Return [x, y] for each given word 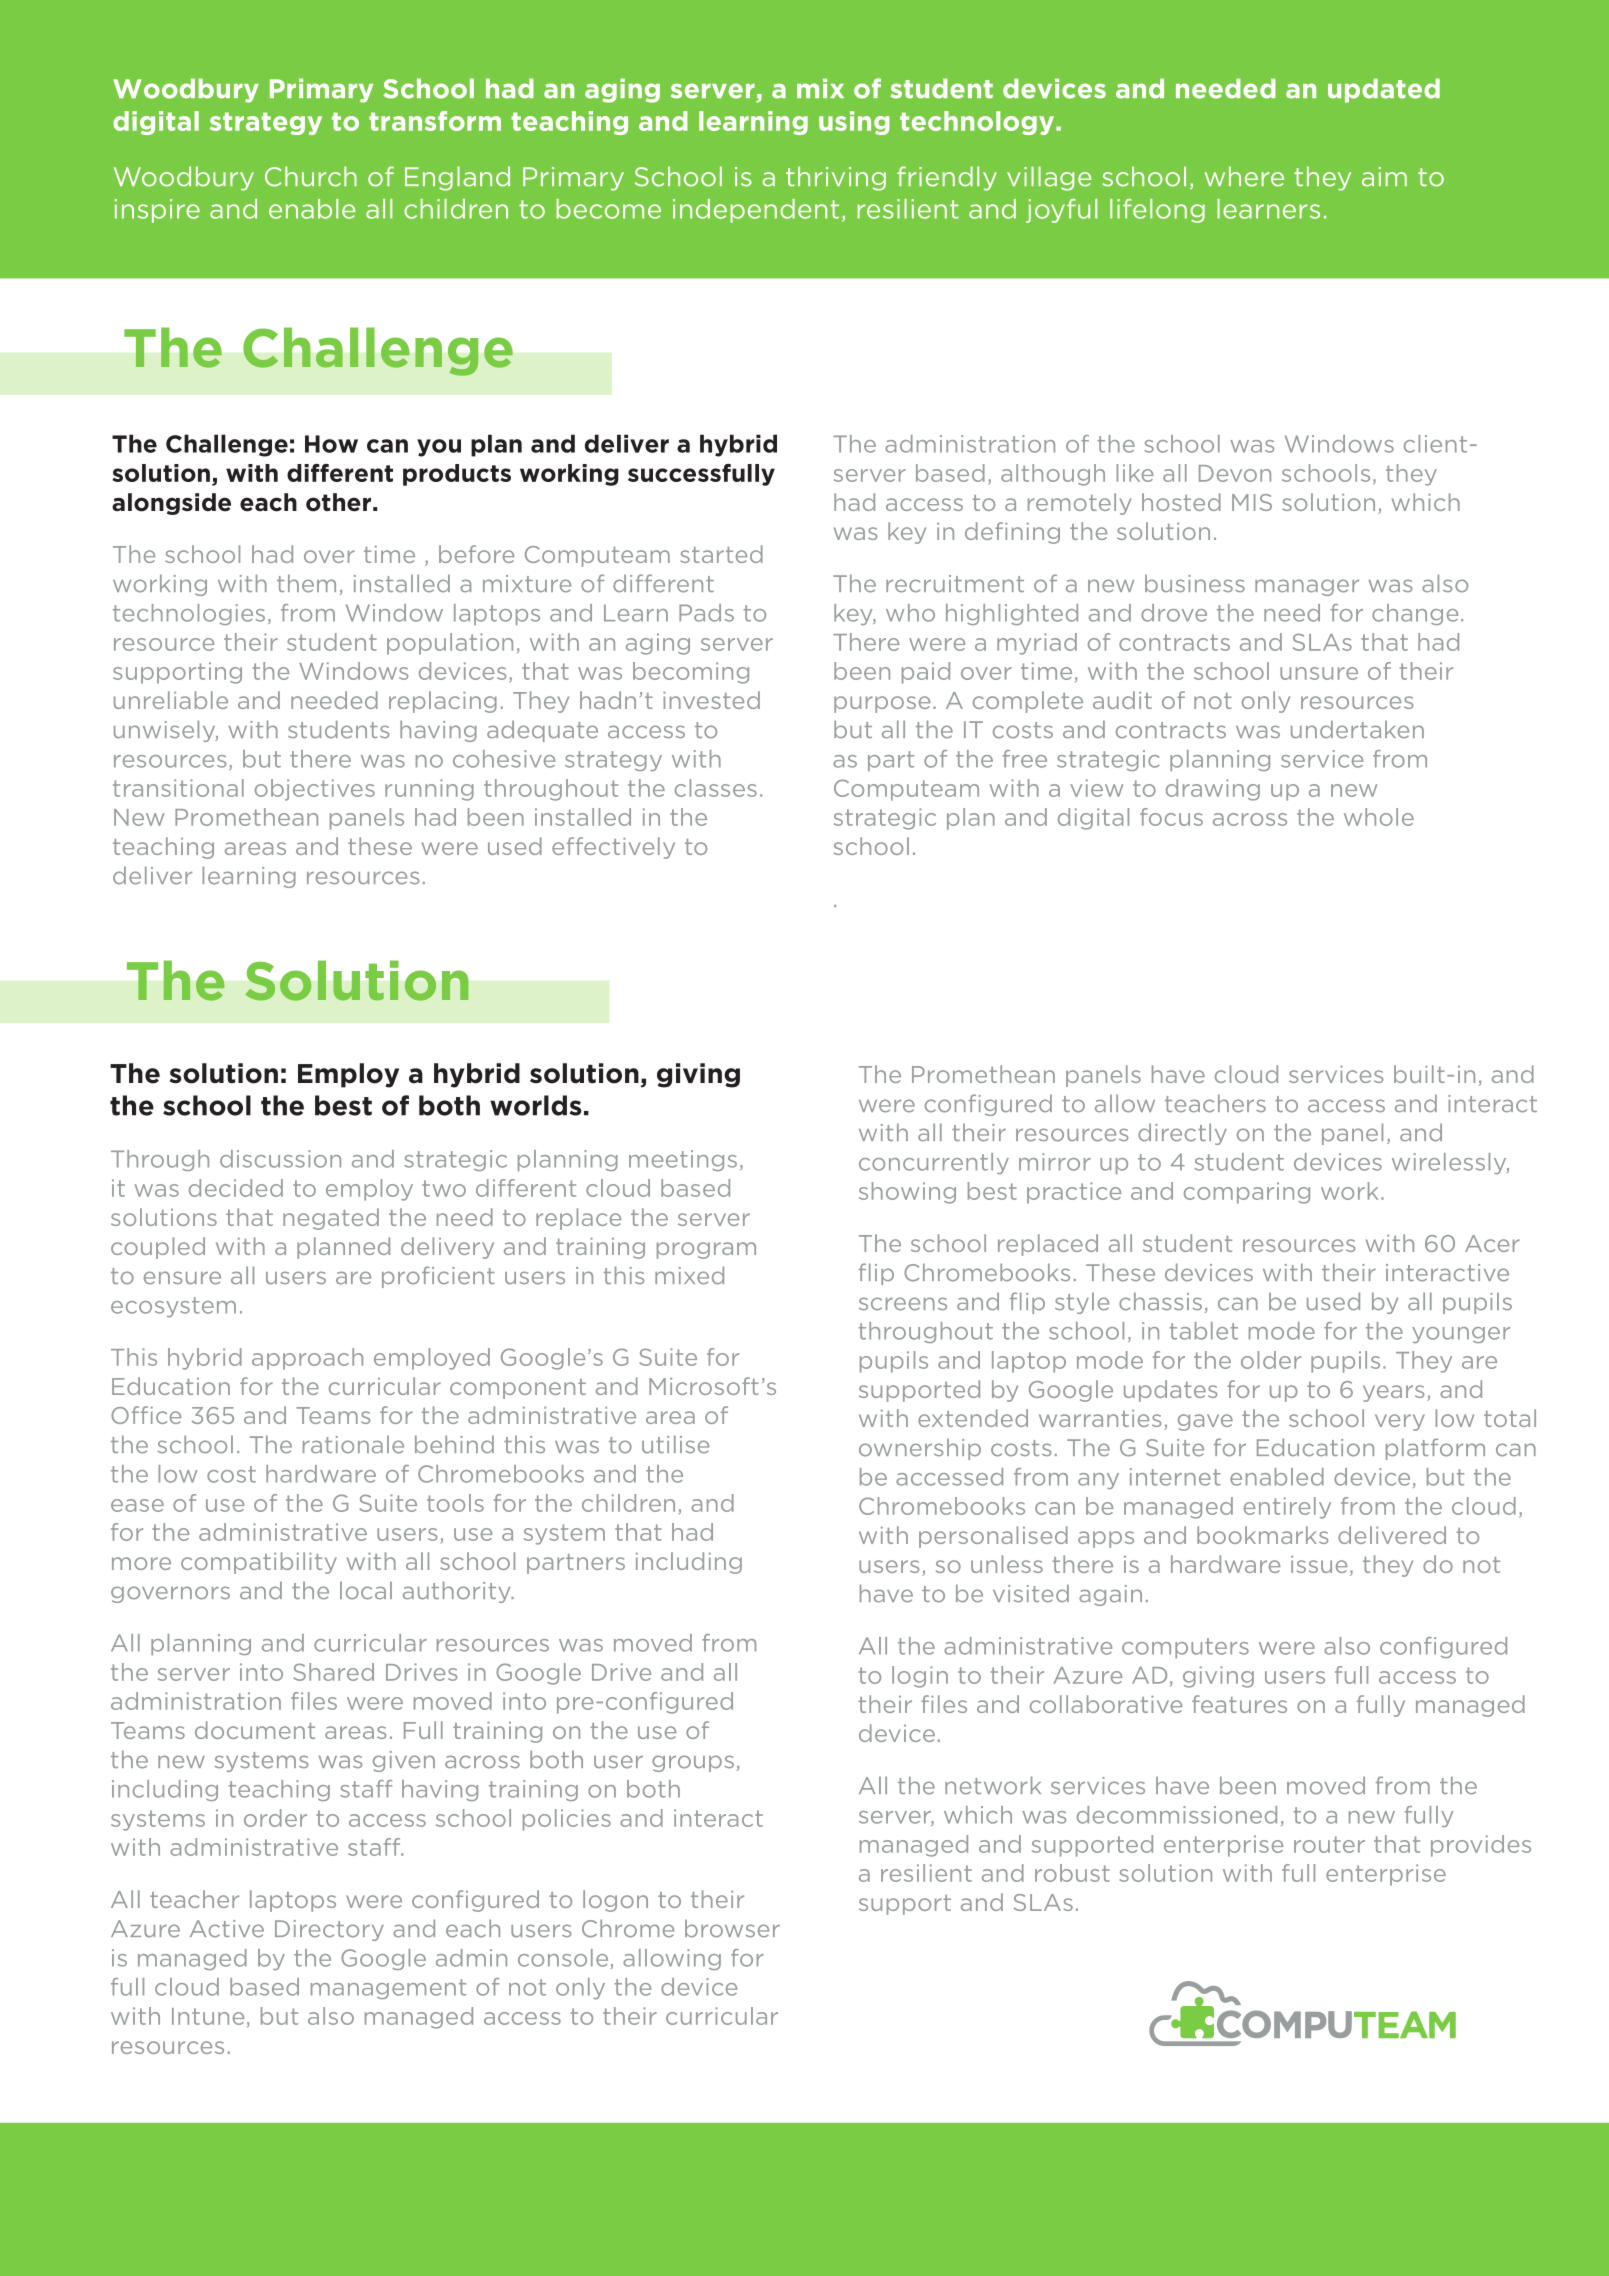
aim [1384, 177]
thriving [836, 178]
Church [311, 176]
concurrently [934, 1163]
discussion [280, 1159]
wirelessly [1450, 1163]
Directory [329, 1930]
